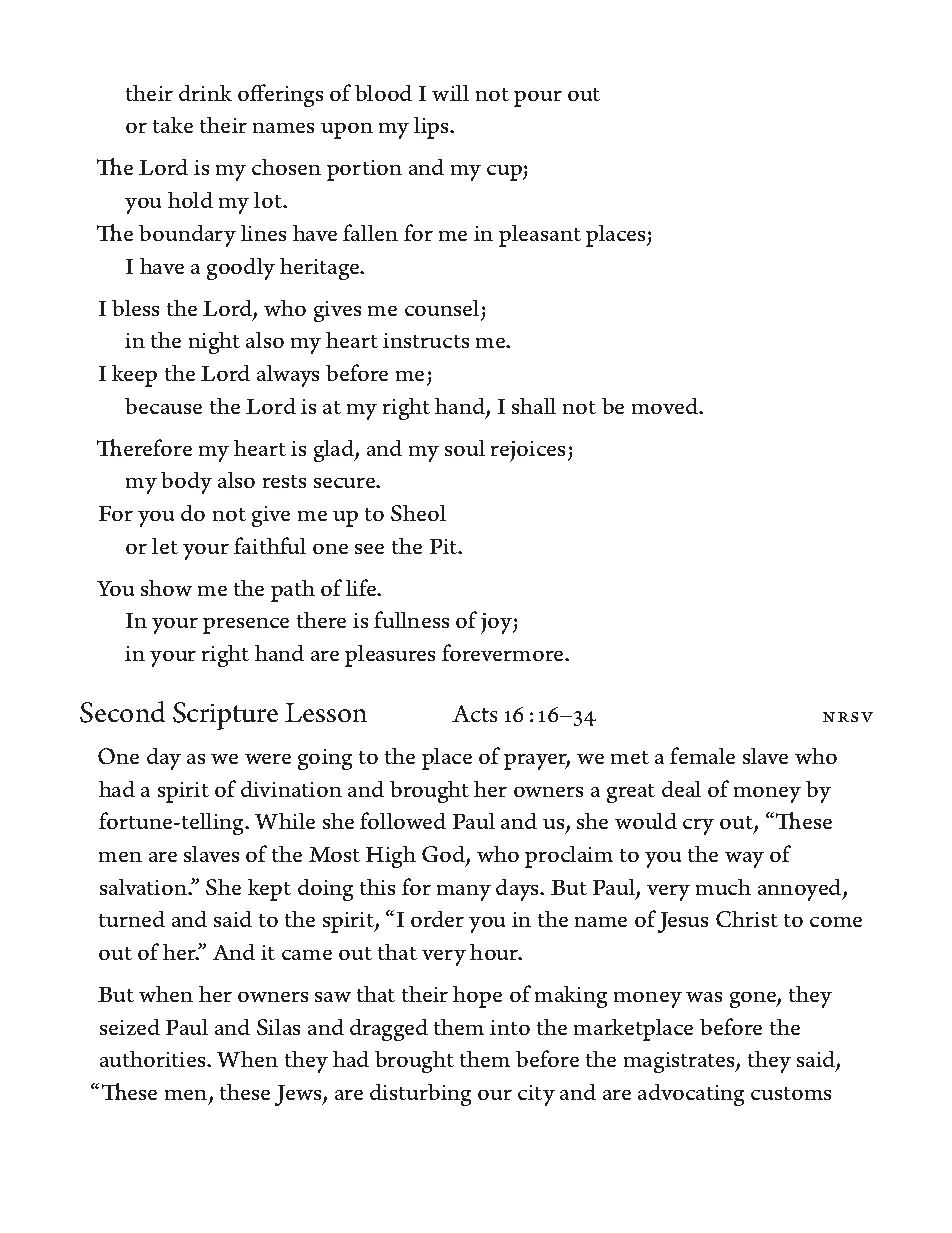  I want to click on pour, so click(538, 99).
